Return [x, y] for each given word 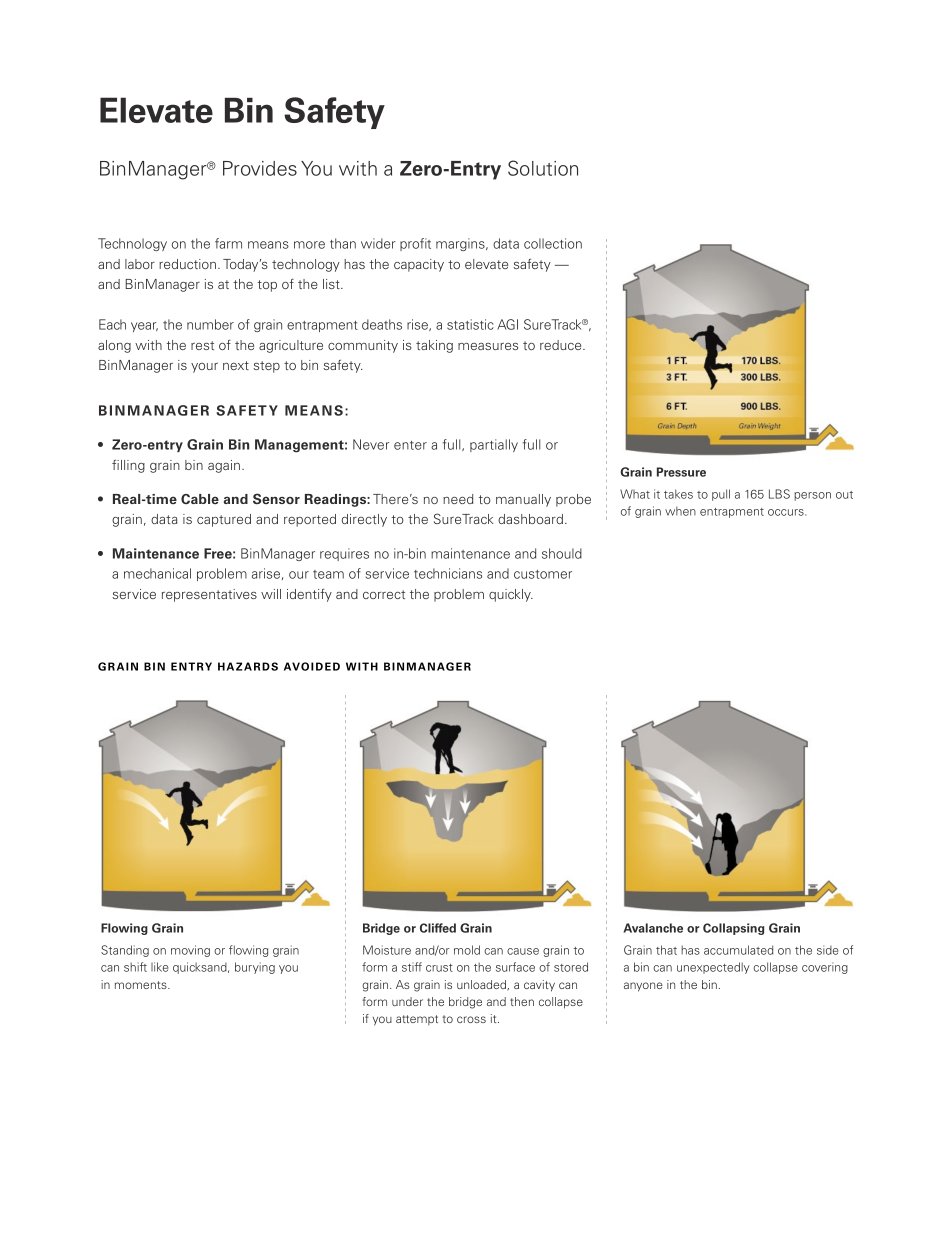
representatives [209, 595]
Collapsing [733, 929]
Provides [260, 168]
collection [553, 243]
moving [190, 951]
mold [467, 950]
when [680, 511]
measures [488, 346]
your [204, 367]
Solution [543, 168]
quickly [511, 595]
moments [142, 985]
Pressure [681, 472]
